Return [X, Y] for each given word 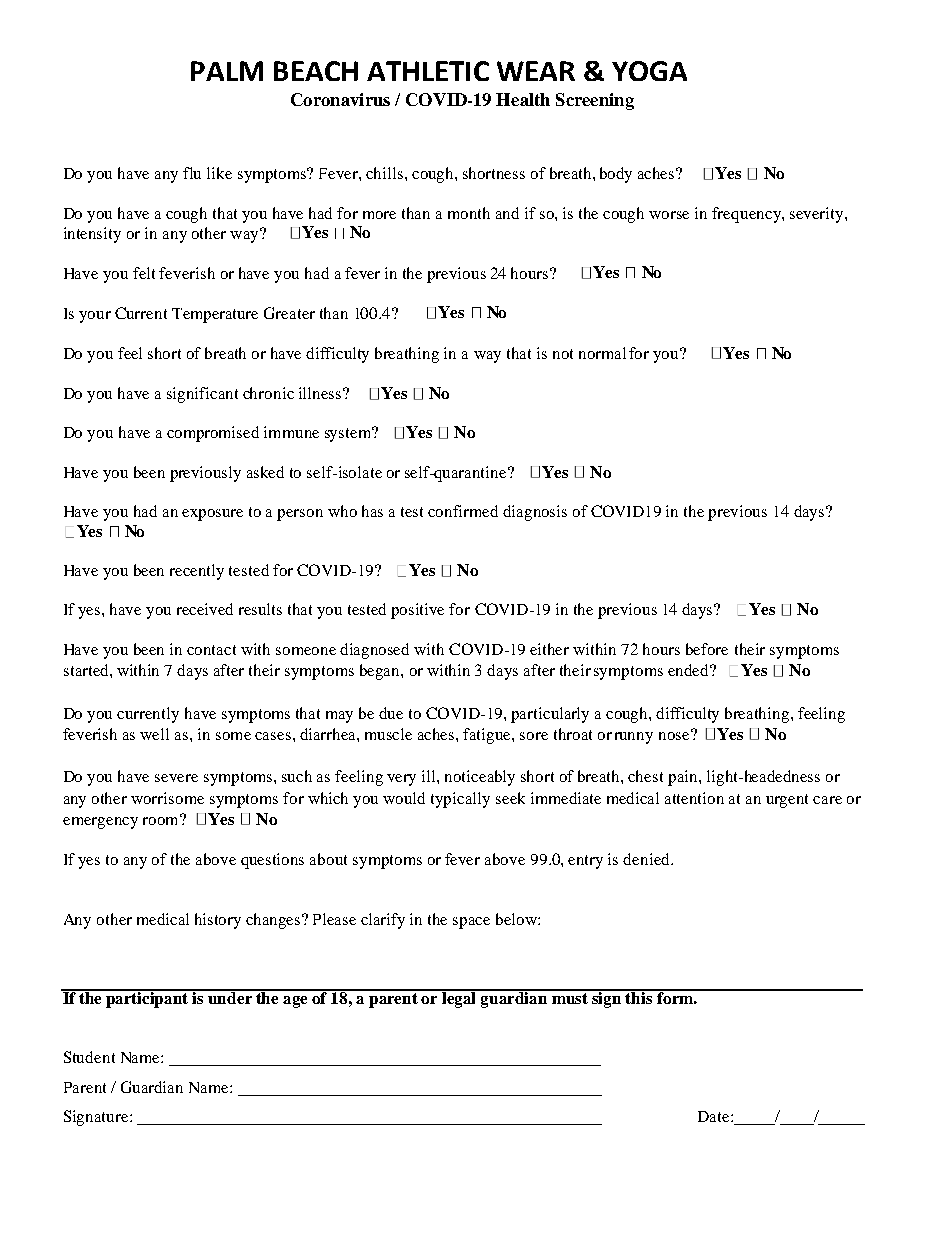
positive [417, 611]
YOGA [649, 71]
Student [89, 1057]
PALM [227, 71]
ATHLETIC [428, 71]
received [205, 609]
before [707, 649]
